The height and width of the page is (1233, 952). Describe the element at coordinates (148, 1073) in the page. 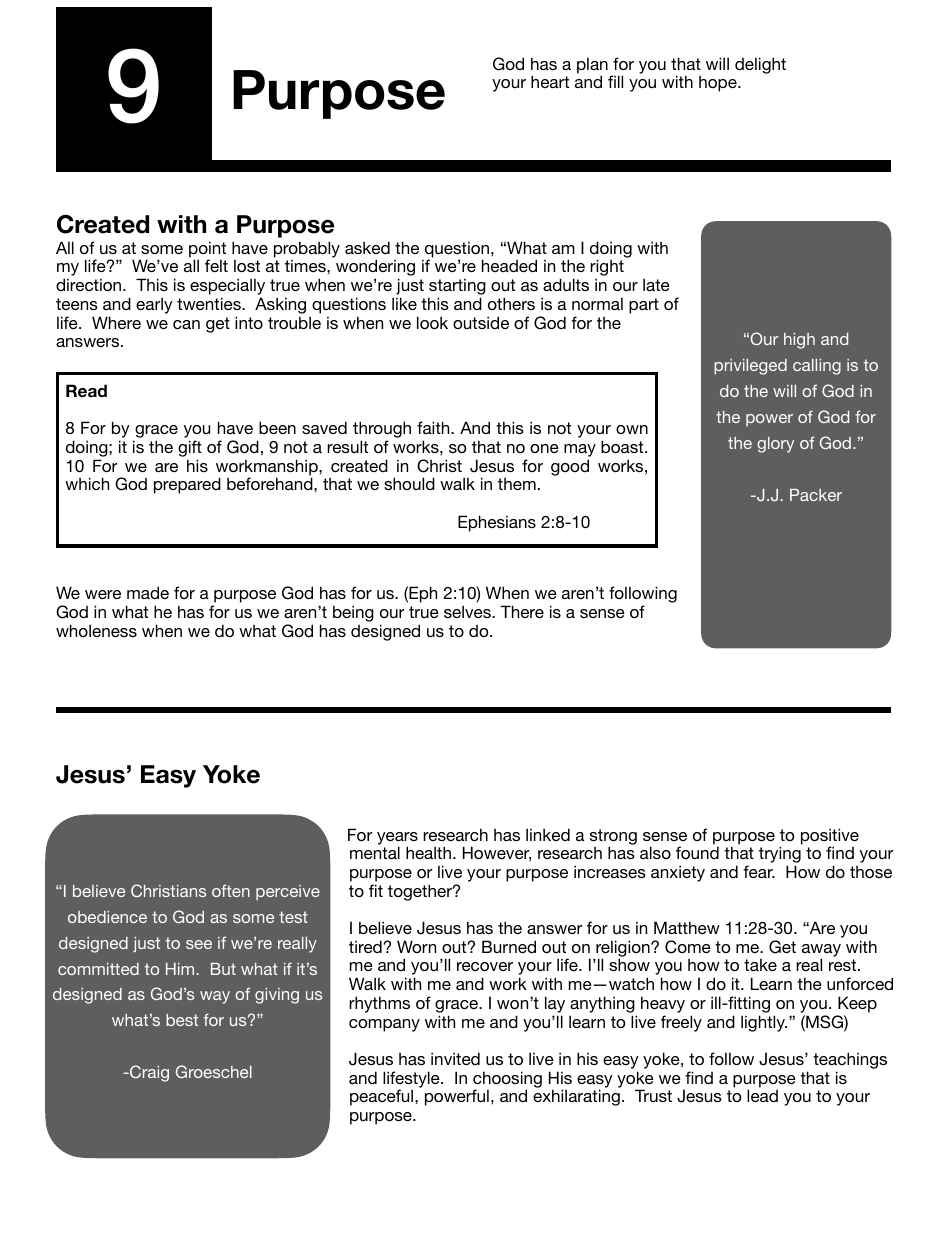

I see `Craig` at that location.
